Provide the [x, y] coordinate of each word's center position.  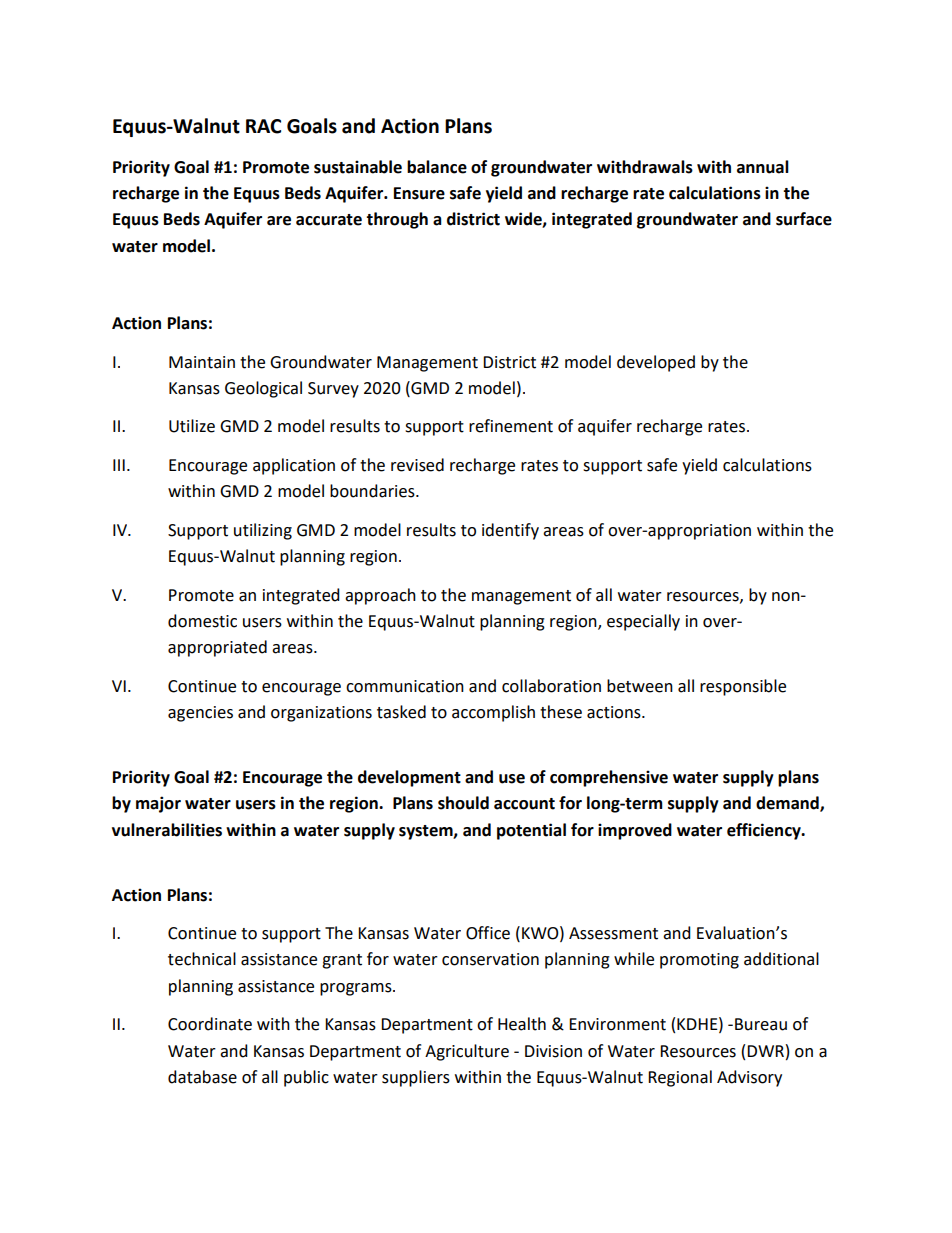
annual [763, 167]
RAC [263, 126]
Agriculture [467, 1052]
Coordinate [210, 1024]
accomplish [493, 713]
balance [437, 167]
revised [417, 465]
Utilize [192, 426]
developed [656, 363]
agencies [200, 714]
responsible [743, 687]
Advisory [749, 1078]
